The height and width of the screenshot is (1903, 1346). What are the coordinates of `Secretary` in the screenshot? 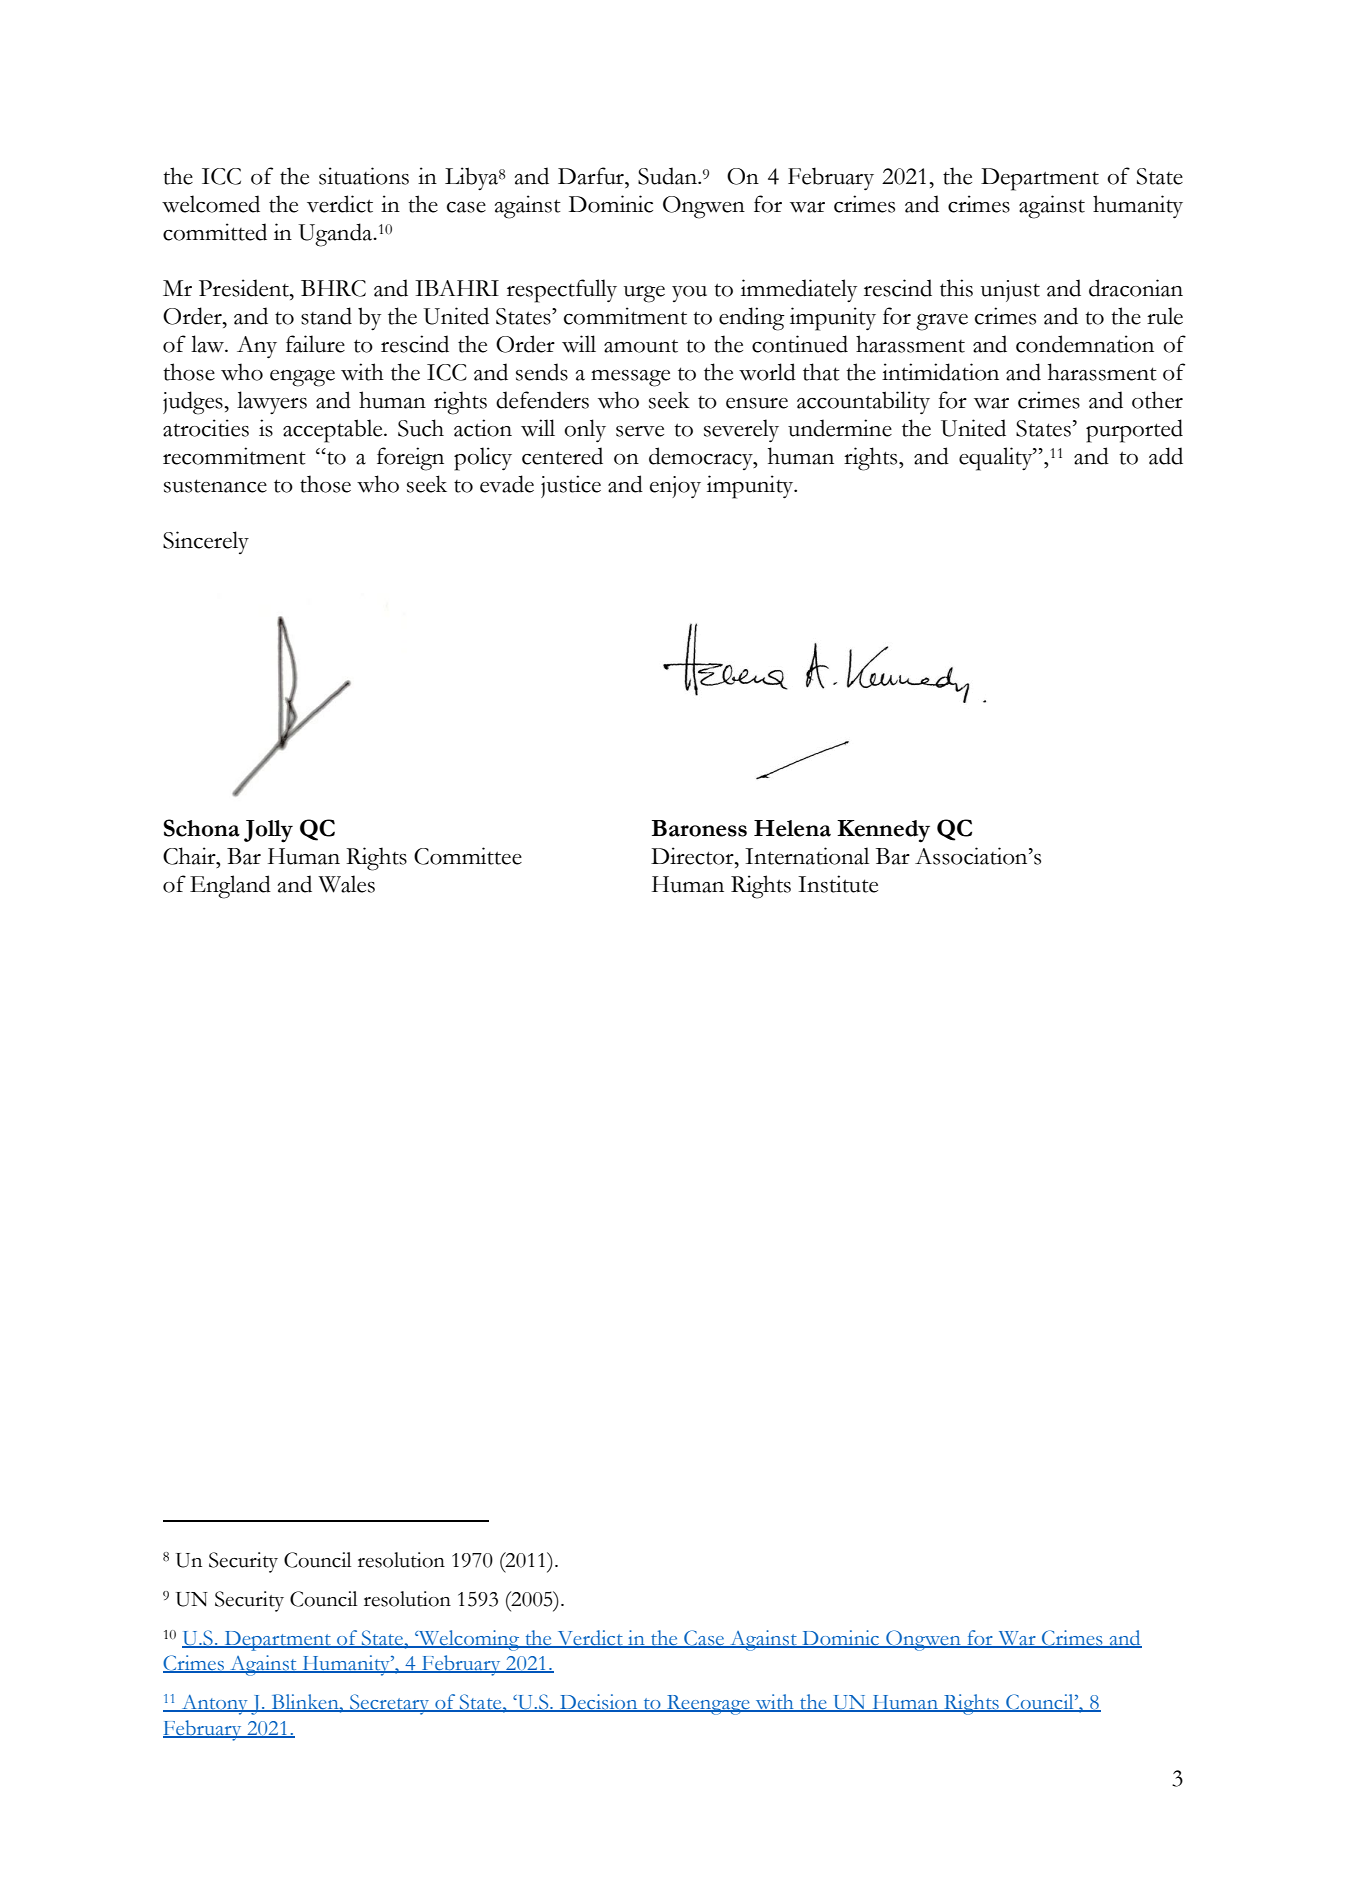 It's located at (390, 1704).
